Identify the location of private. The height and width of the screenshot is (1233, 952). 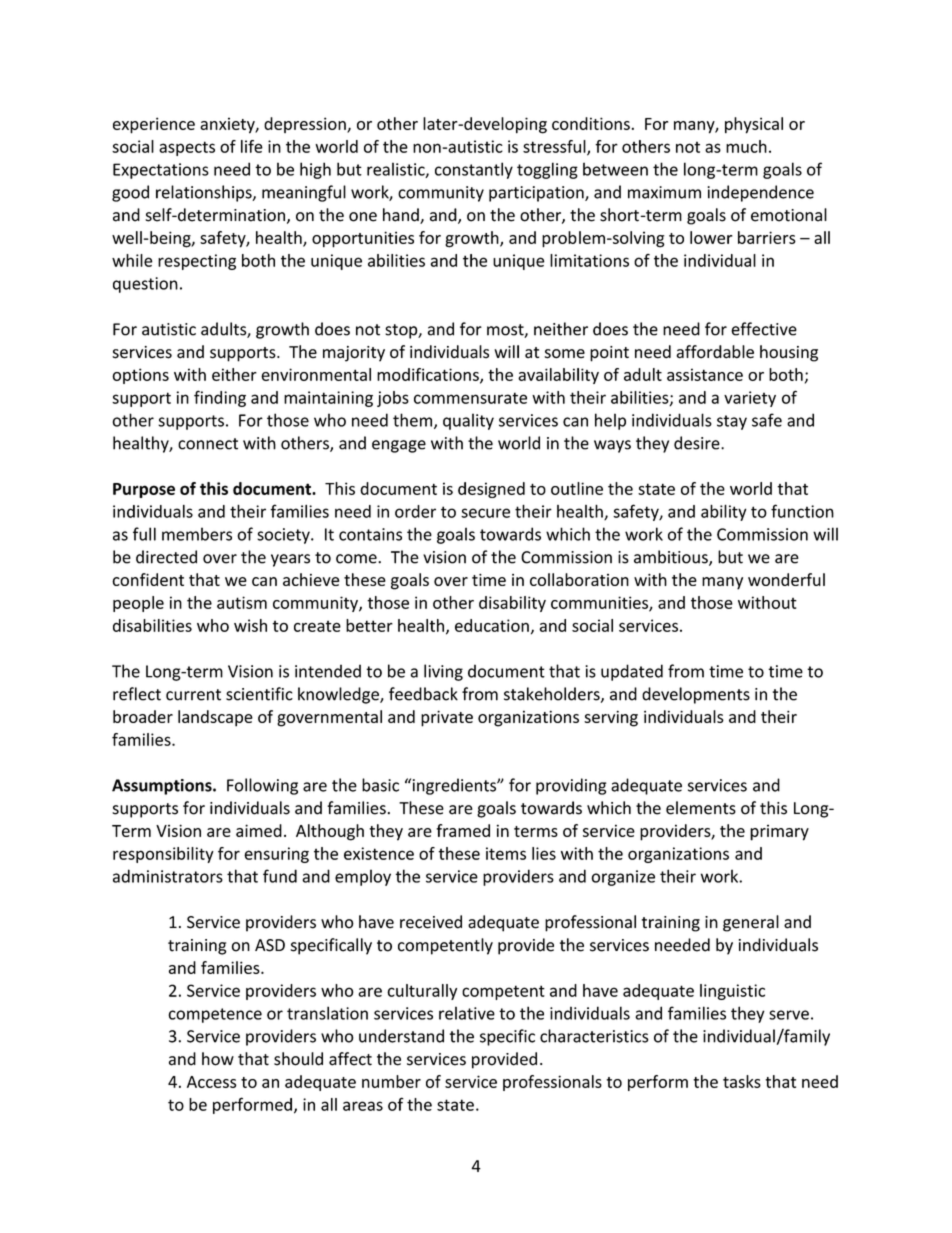
(447, 718).
